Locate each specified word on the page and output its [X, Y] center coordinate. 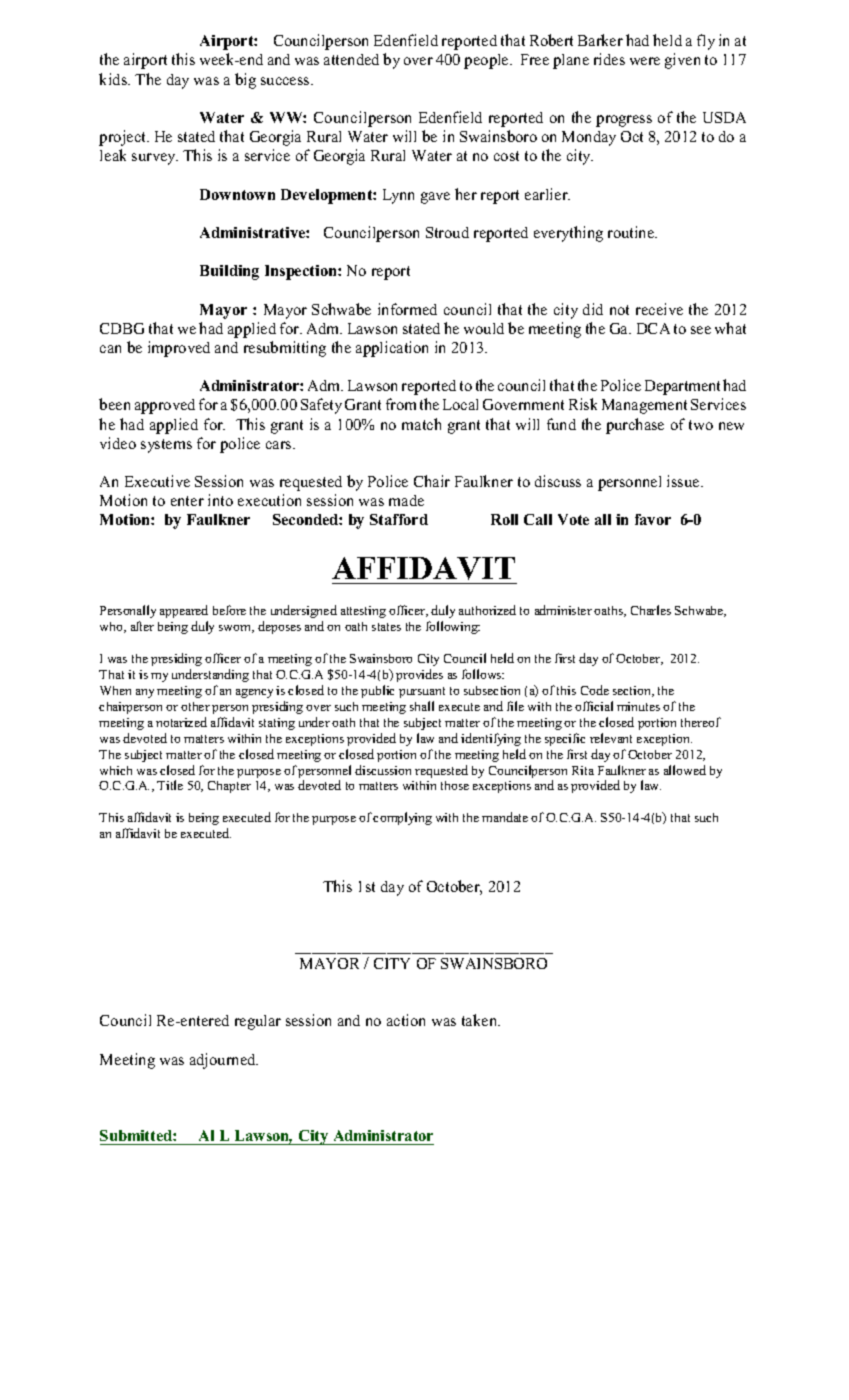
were [645, 61]
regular [258, 1022]
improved [179, 349]
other [195, 706]
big [245, 81]
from [401, 404]
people [487, 61]
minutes [638, 706]
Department [682, 387]
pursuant [422, 692]
